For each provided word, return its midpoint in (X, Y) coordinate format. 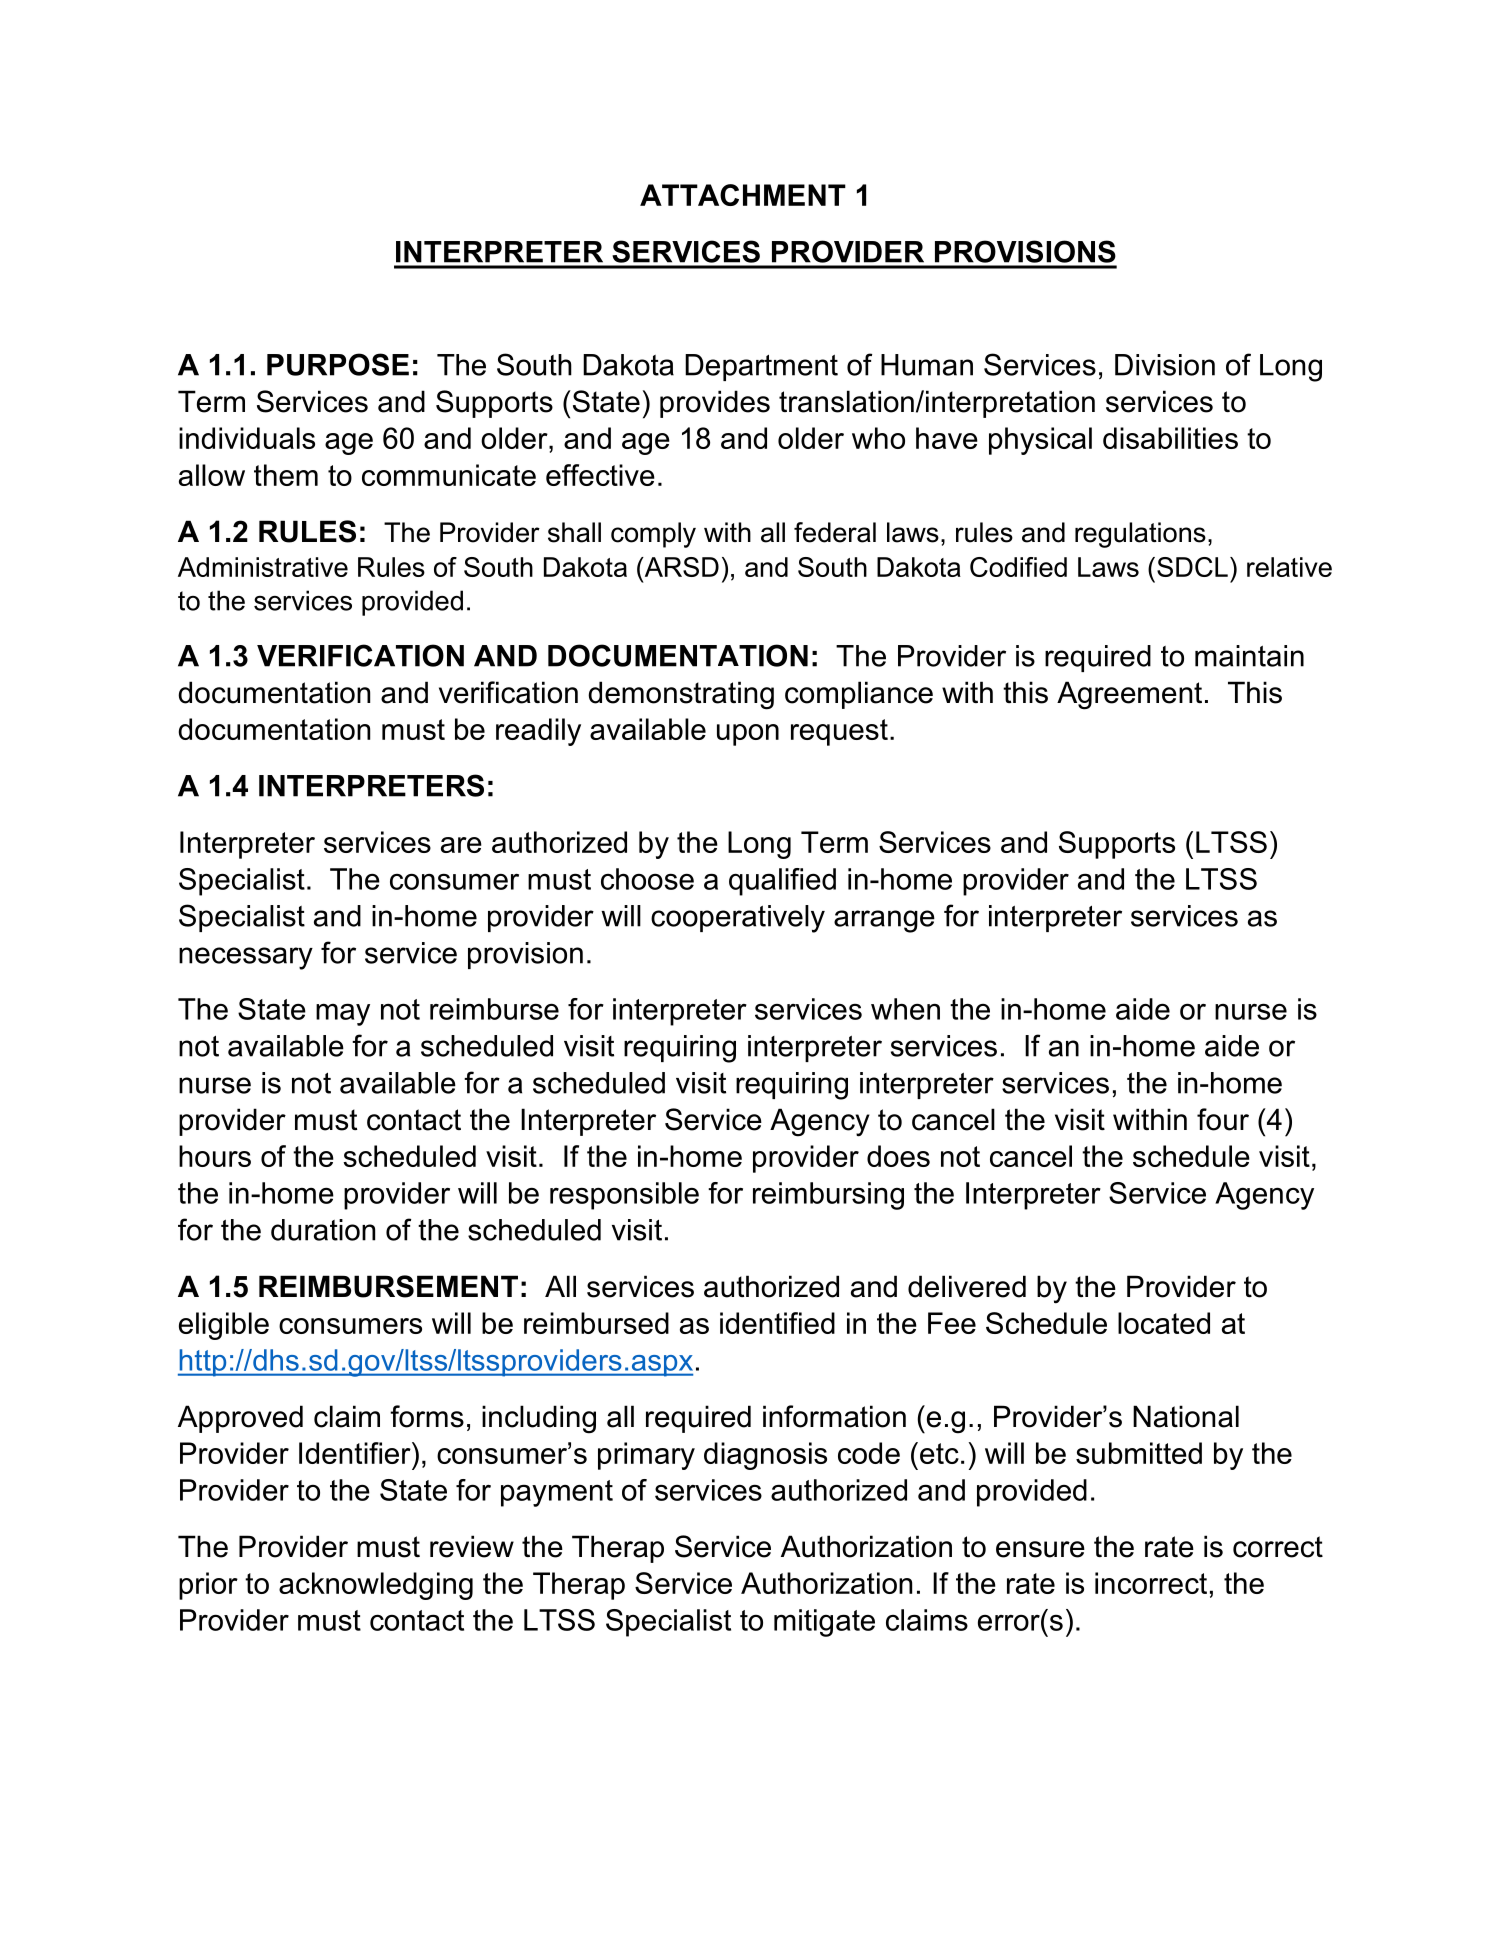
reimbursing (828, 1196)
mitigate (824, 1623)
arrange (884, 921)
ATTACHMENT (743, 195)
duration (323, 1230)
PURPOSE (338, 364)
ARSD (680, 567)
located (1164, 1323)
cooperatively (738, 919)
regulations (1140, 535)
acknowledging (376, 1586)
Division (1165, 365)
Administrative (263, 567)
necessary (246, 958)
